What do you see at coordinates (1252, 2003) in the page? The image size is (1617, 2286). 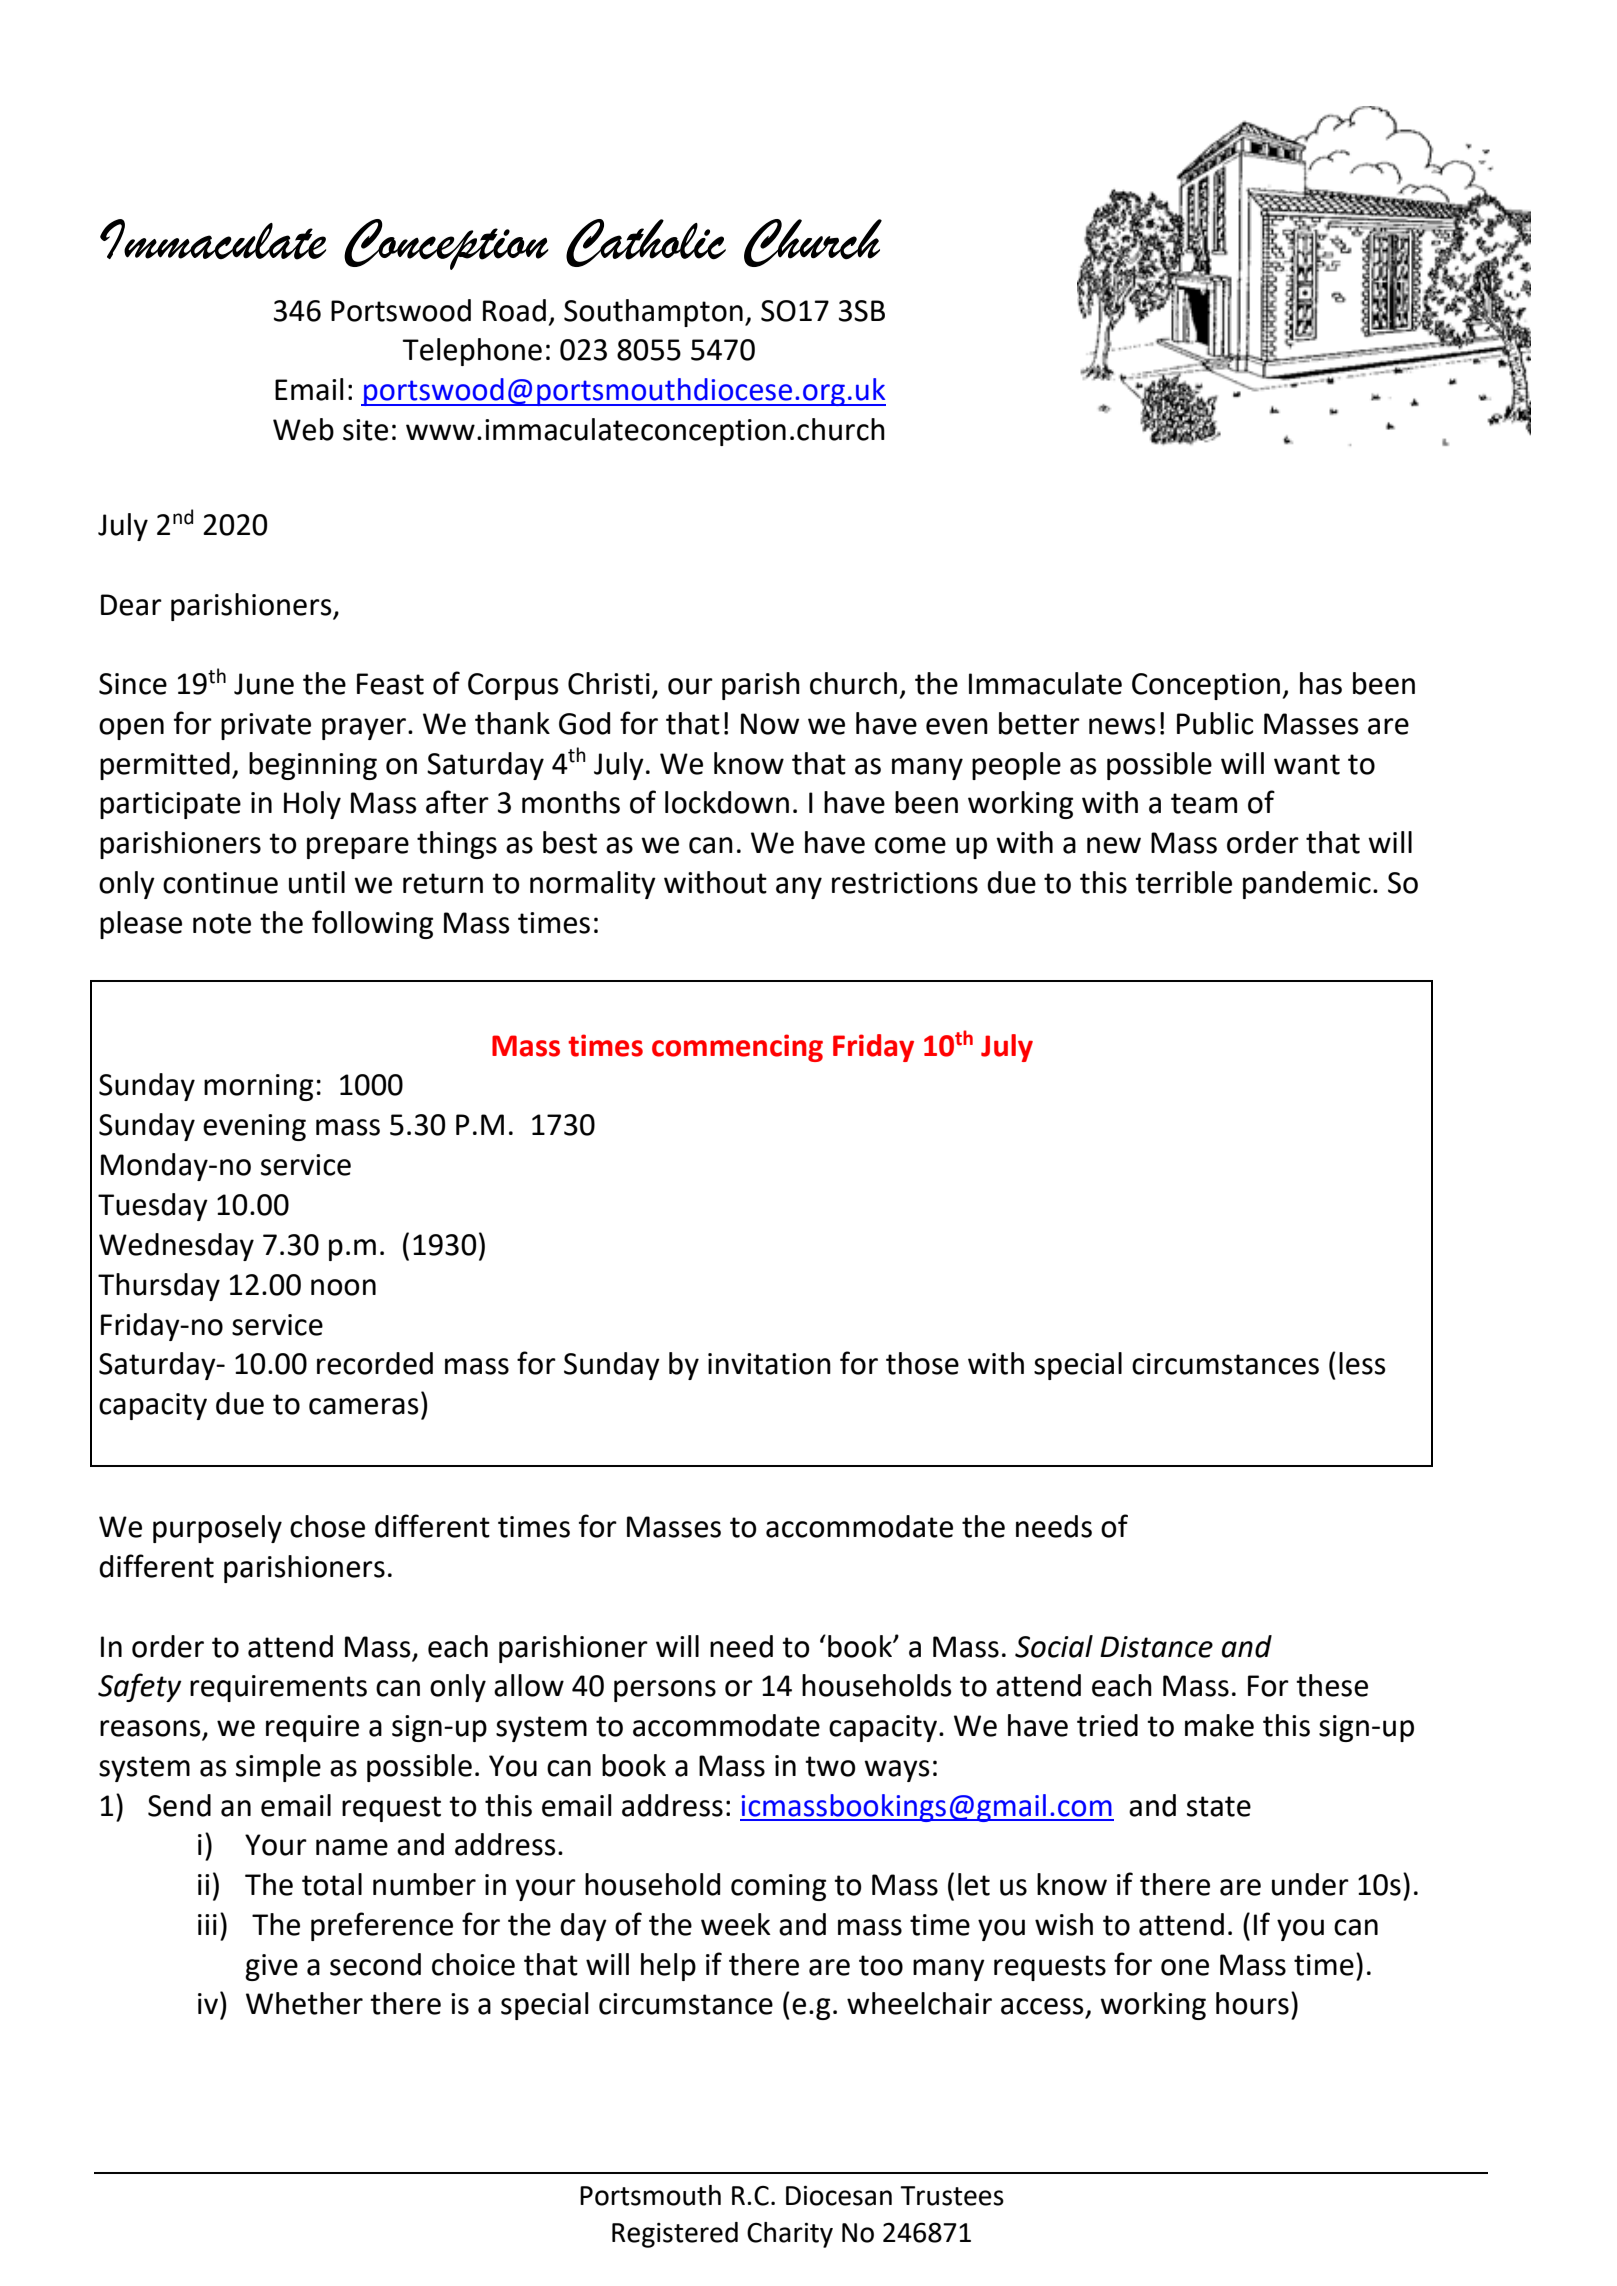 I see `hours` at bounding box center [1252, 2003].
